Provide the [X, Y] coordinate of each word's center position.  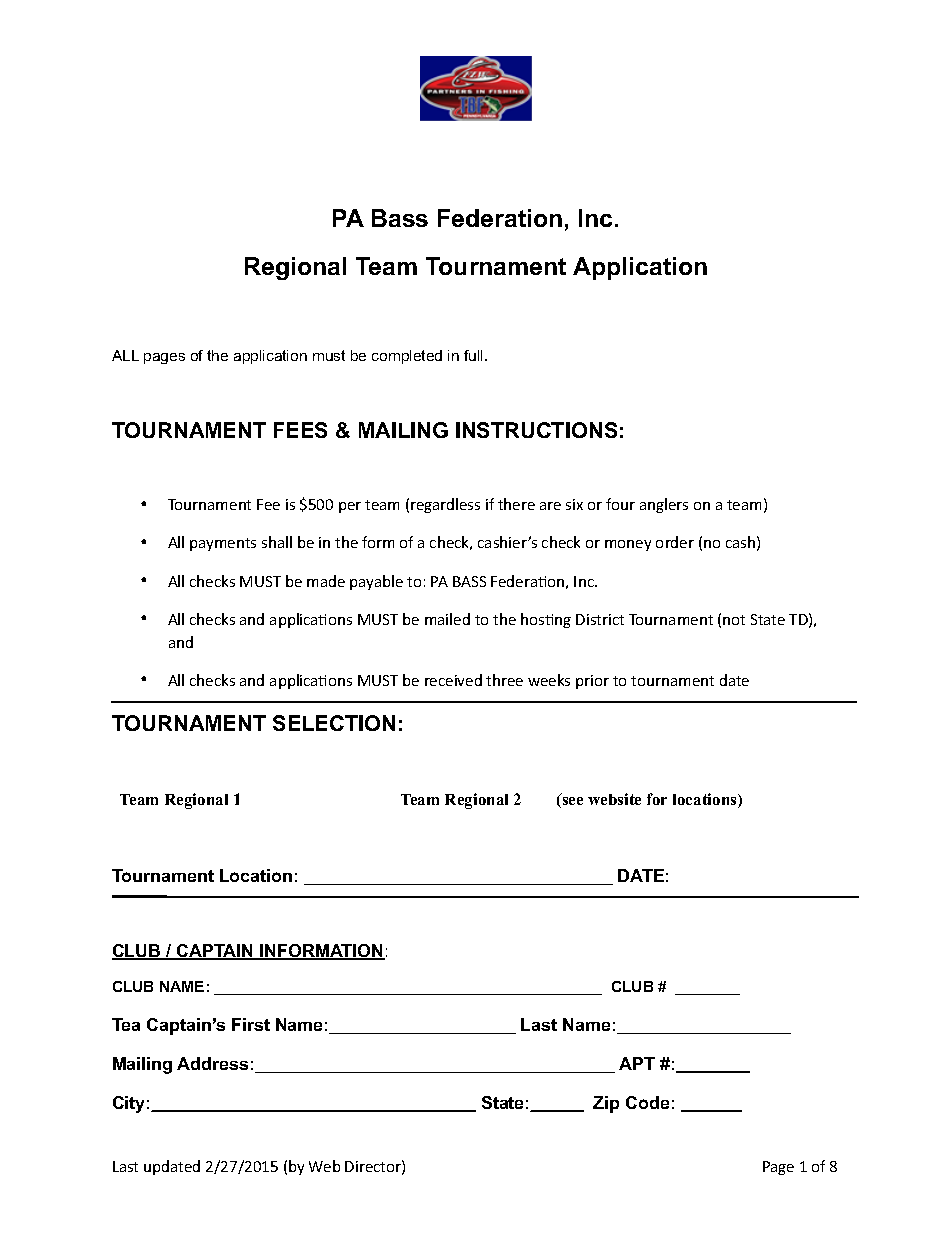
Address [212, 1063]
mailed [447, 619]
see [571, 802]
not [734, 620]
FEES [300, 430]
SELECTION [334, 723]
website [614, 799]
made [326, 581]
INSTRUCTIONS [536, 430]
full [475, 355]
